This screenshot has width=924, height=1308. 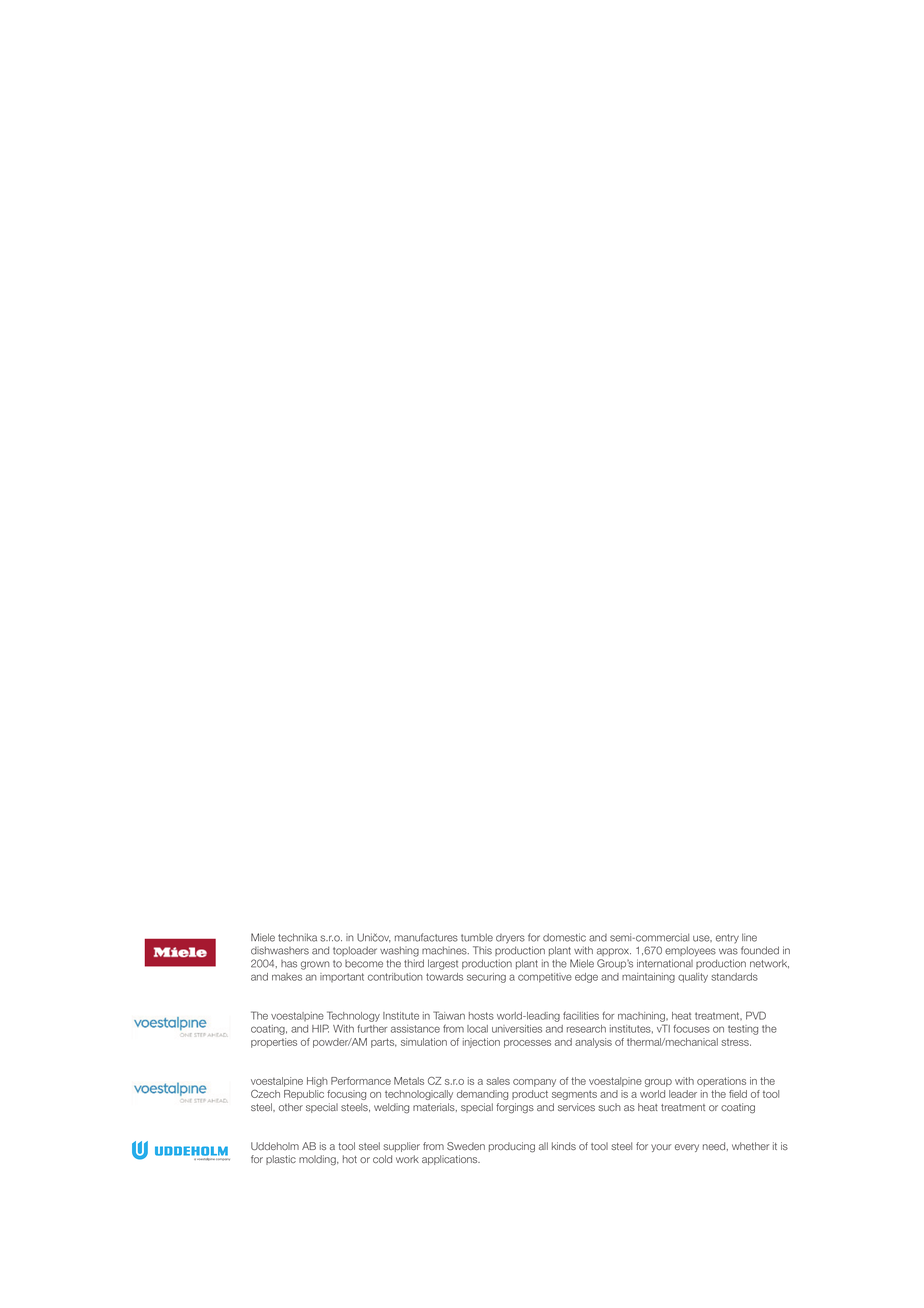 I want to click on molding, so click(x=318, y=1160).
